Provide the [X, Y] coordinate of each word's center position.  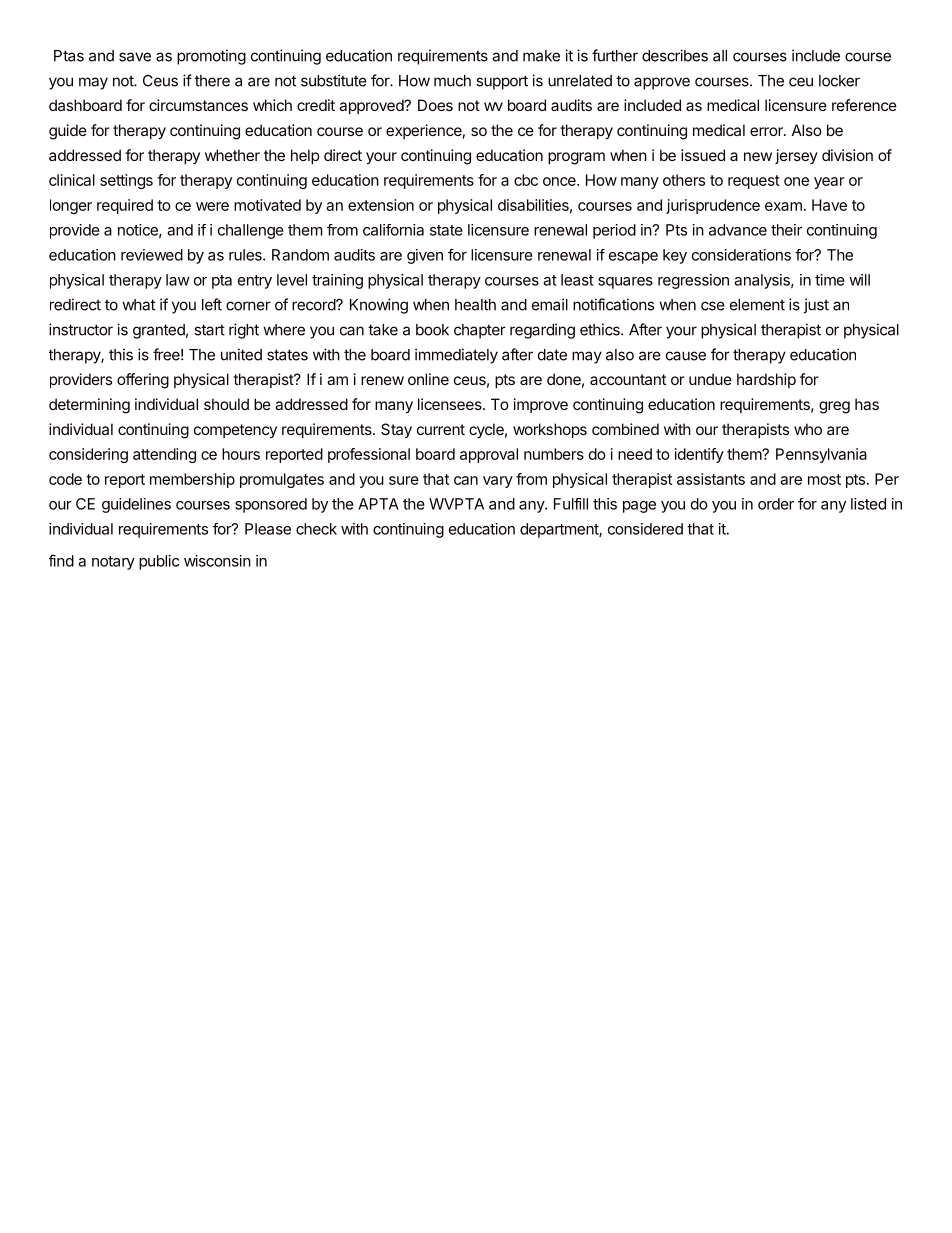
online [428, 379]
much [452, 81]
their [786, 230]
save [135, 57]
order [776, 504]
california [393, 230]
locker [839, 81]
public [159, 562]
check [316, 529]
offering [143, 381]
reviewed [152, 255]
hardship [766, 380]
